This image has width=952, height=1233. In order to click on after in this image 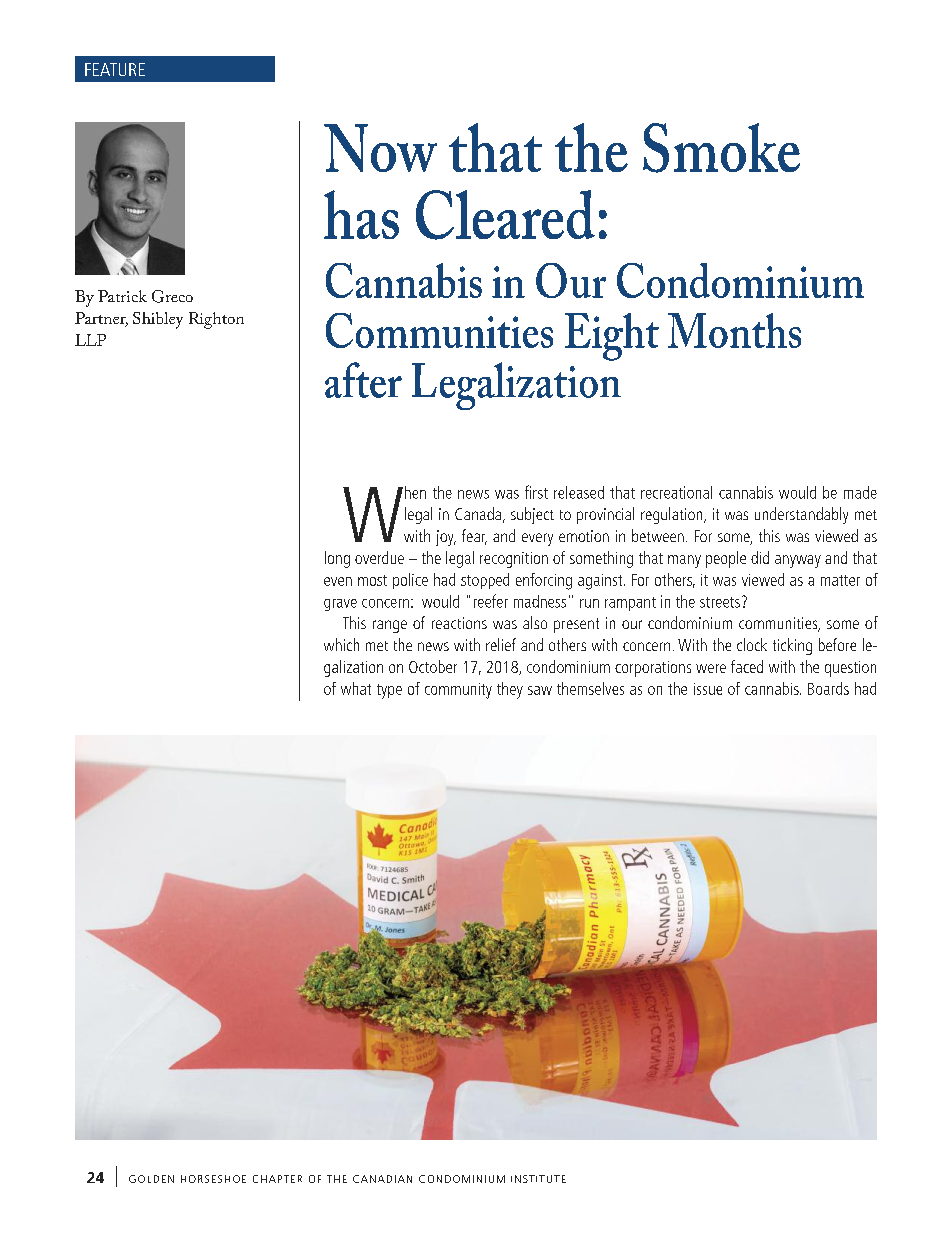, I will do `click(363, 380)`.
